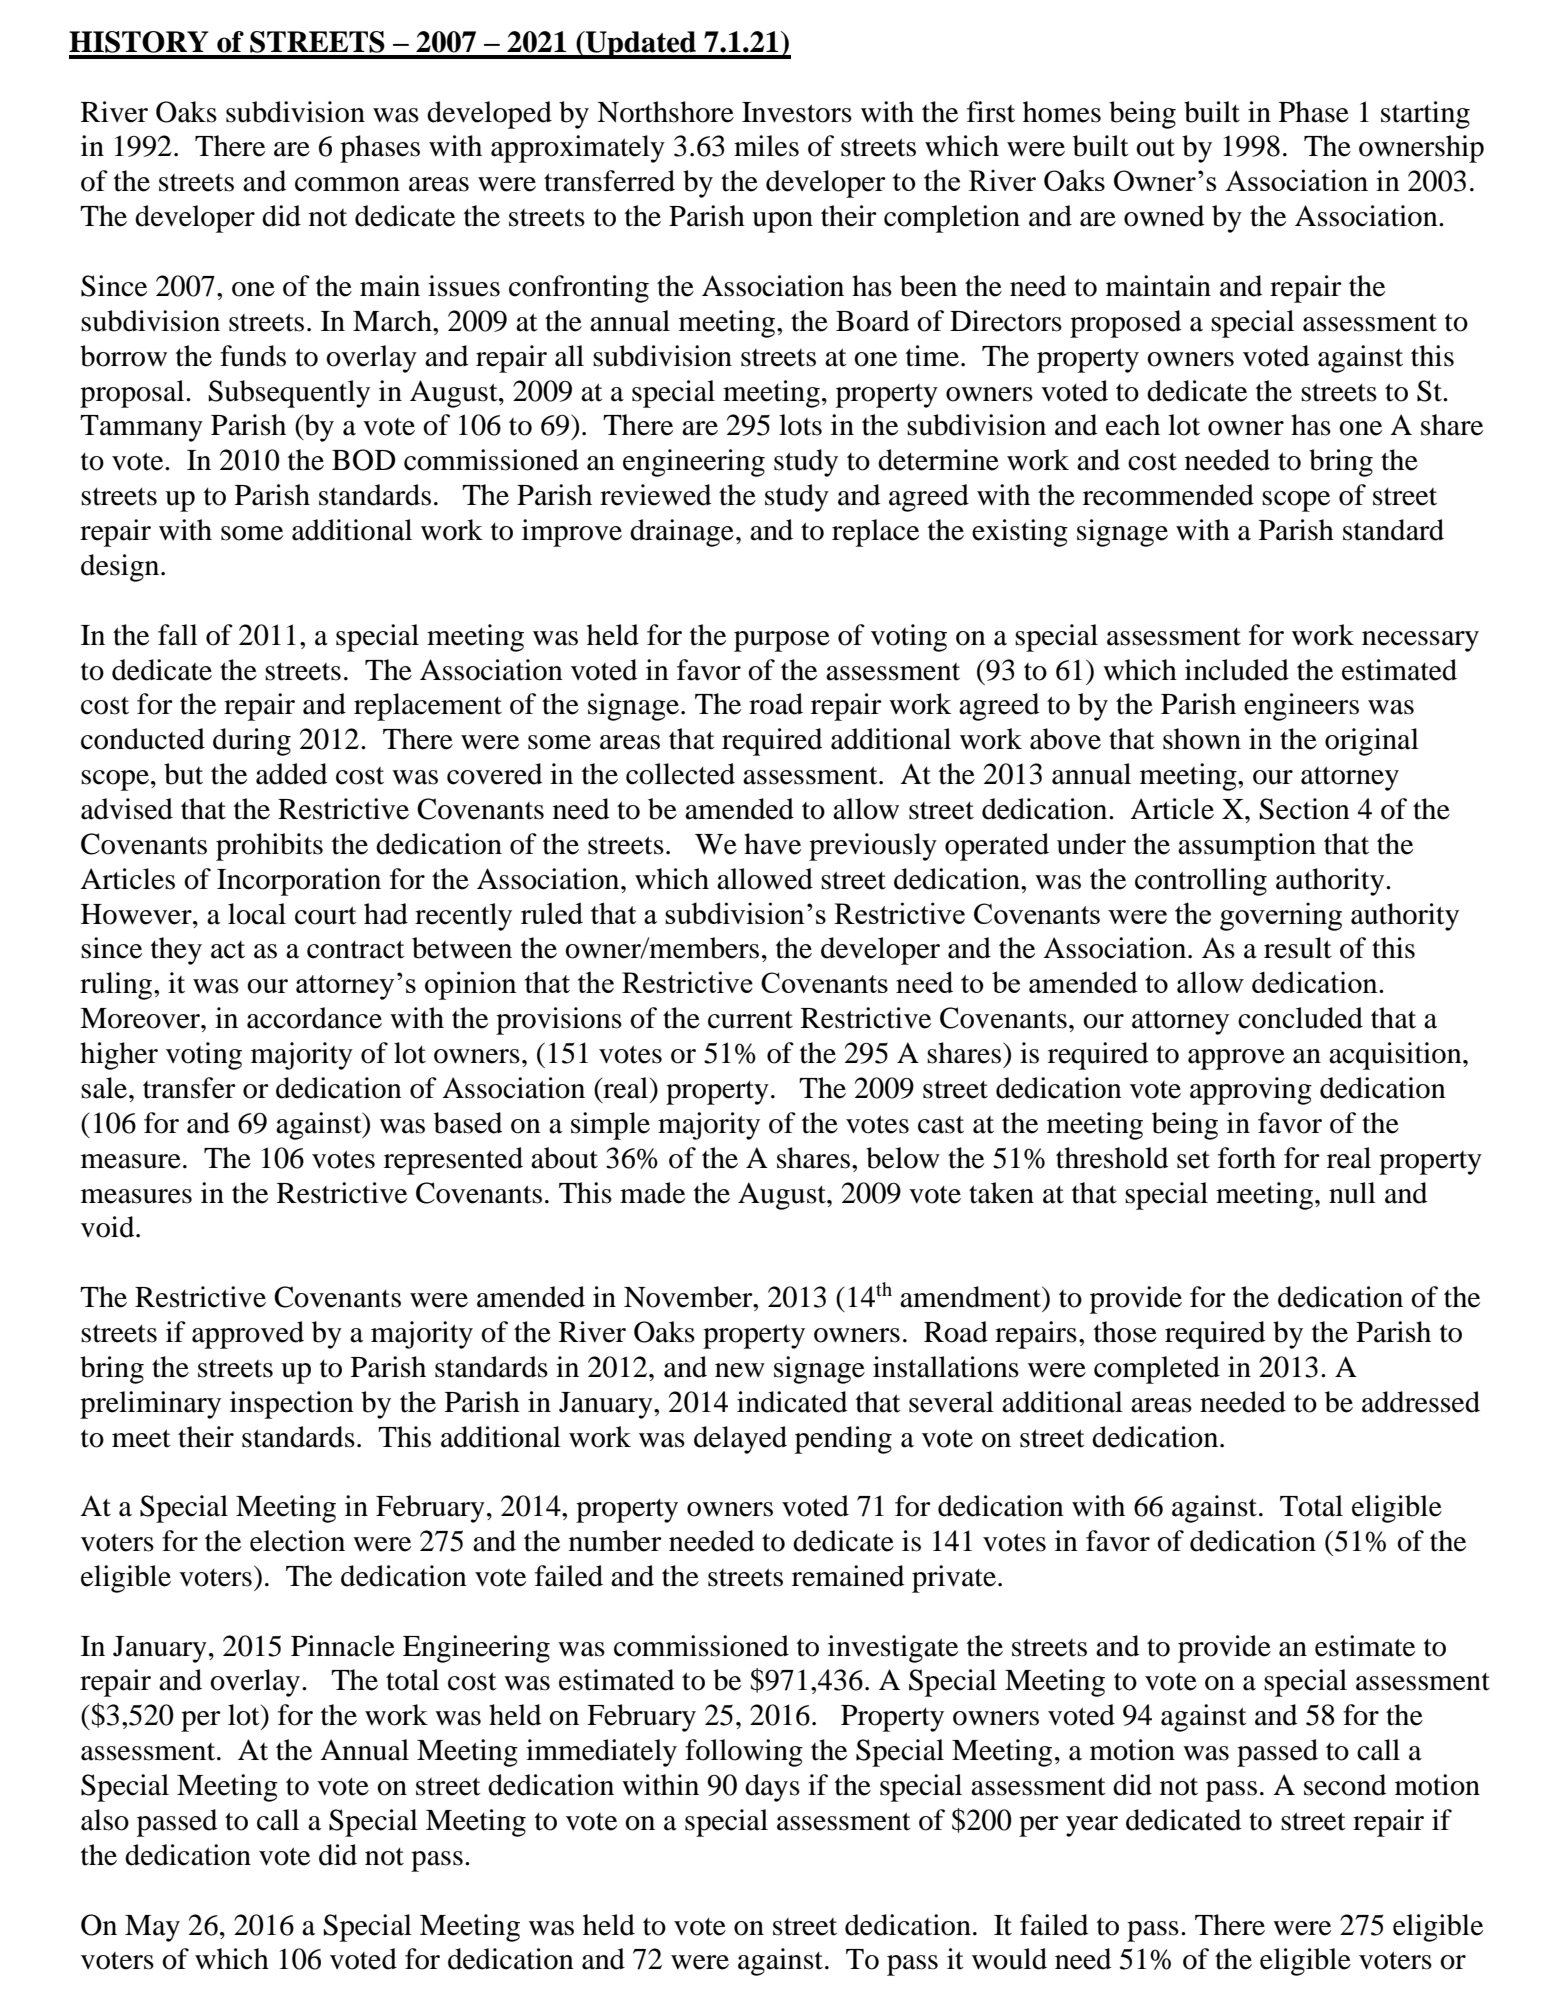  What do you see at coordinates (740, 1370) in the page?
I see `new` at bounding box center [740, 1370].
